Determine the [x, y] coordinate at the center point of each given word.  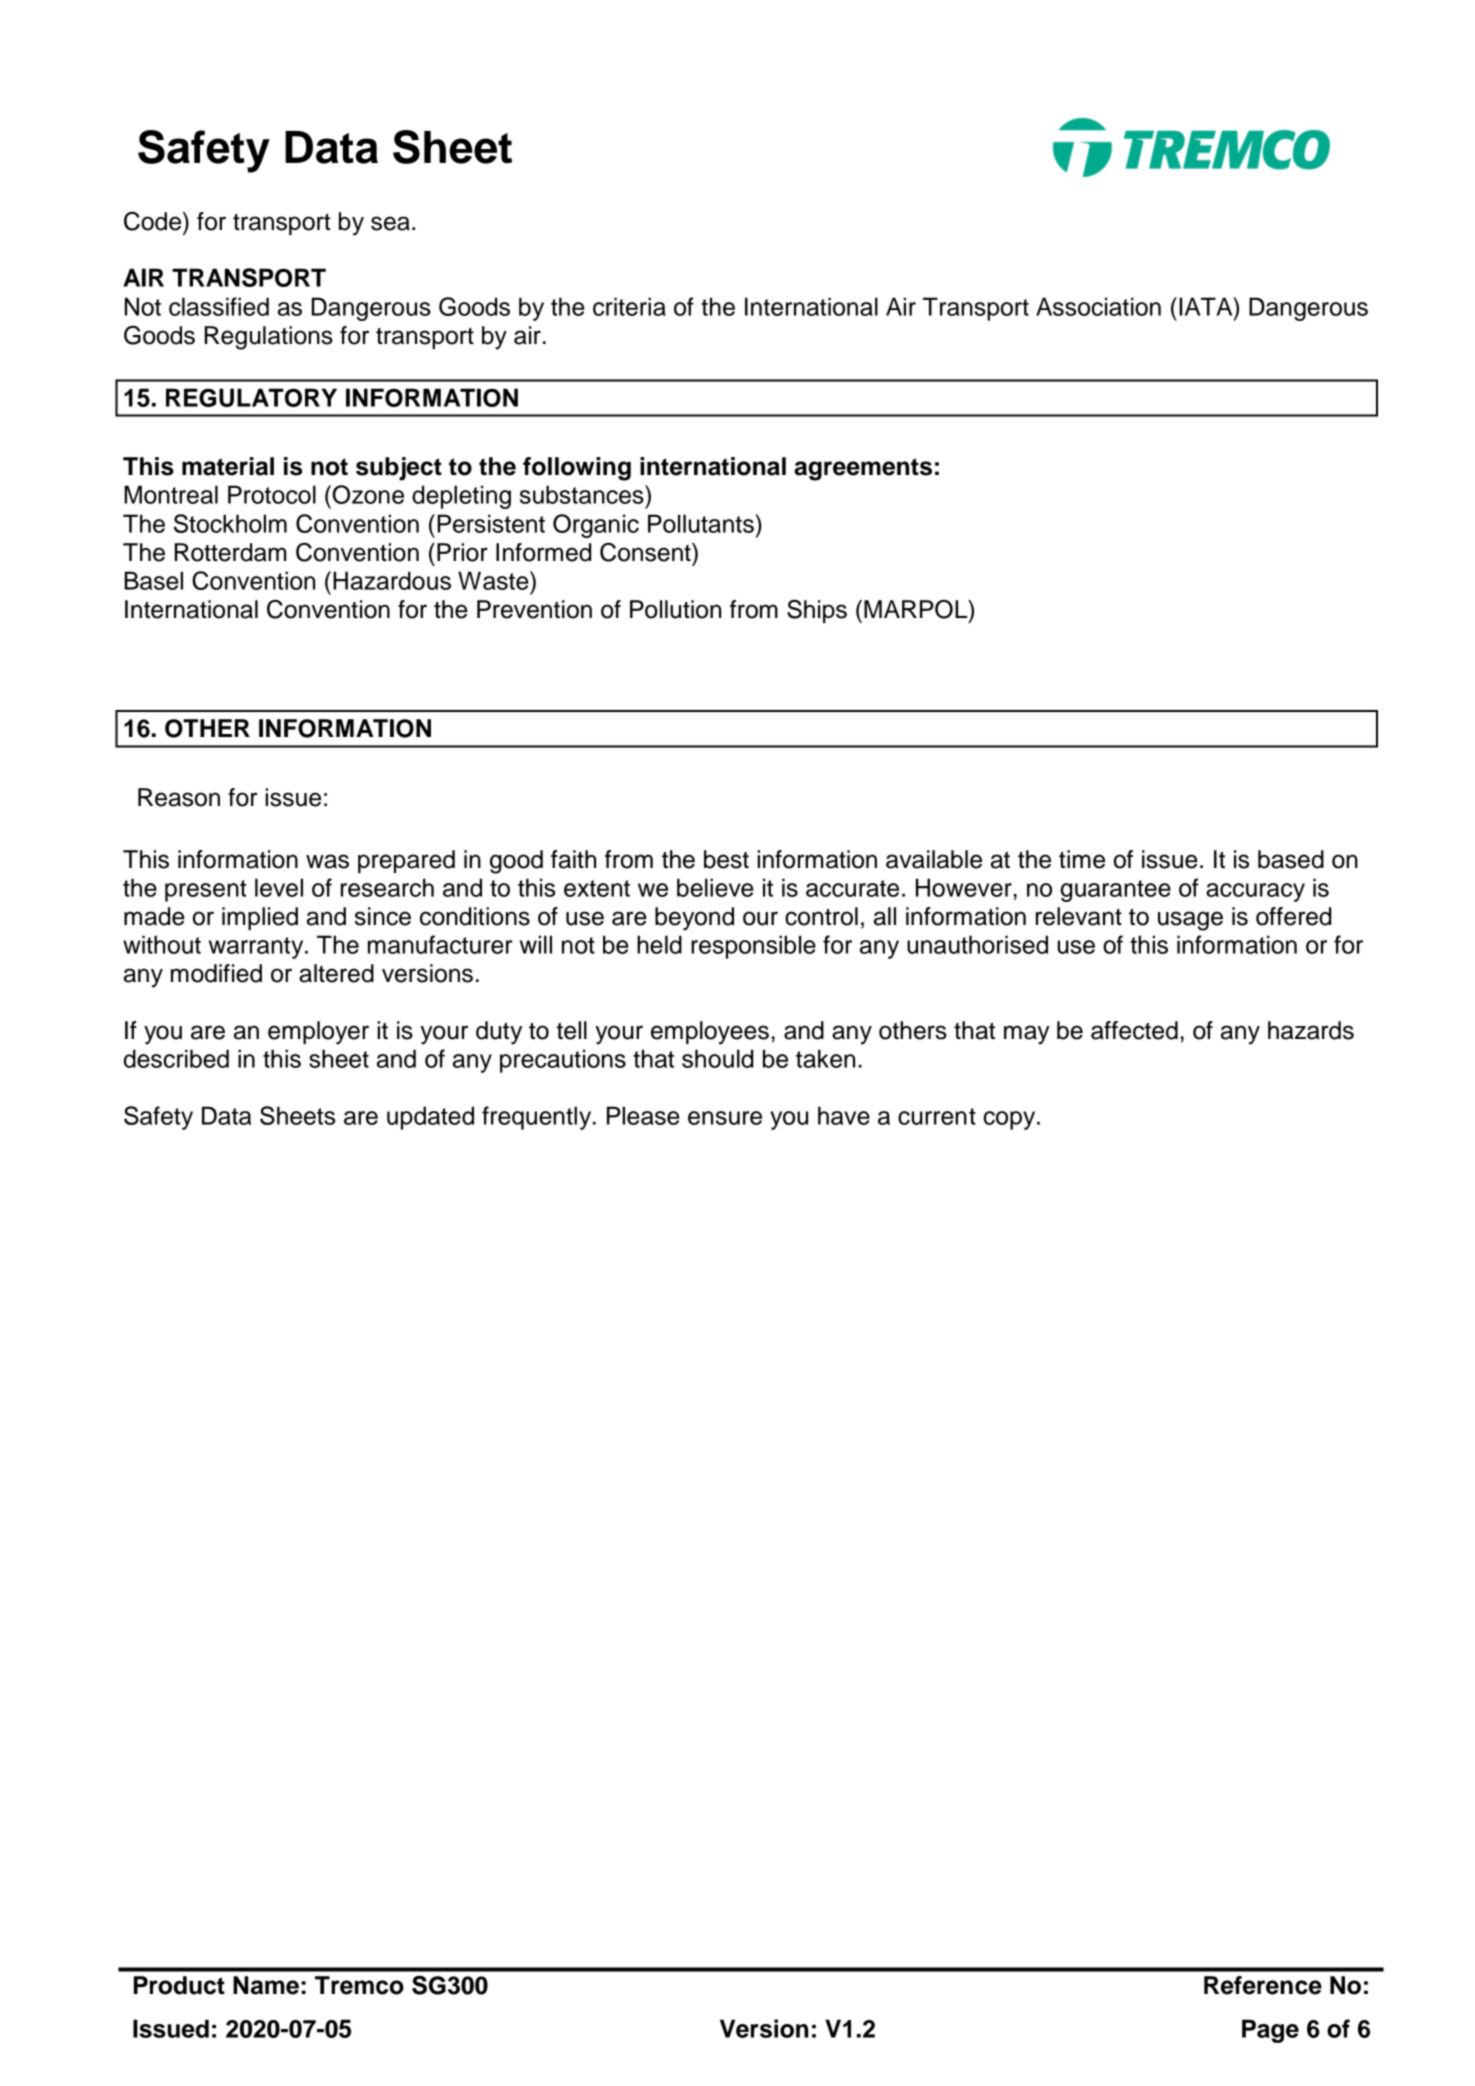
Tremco [359, 1985]
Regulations [269, 338]
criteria [629, 306]
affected [1134, 1030]
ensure [725, 1118]
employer [318, 1033]
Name [266, 1985]
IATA [1207, 306]
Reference [1263, 1985]
